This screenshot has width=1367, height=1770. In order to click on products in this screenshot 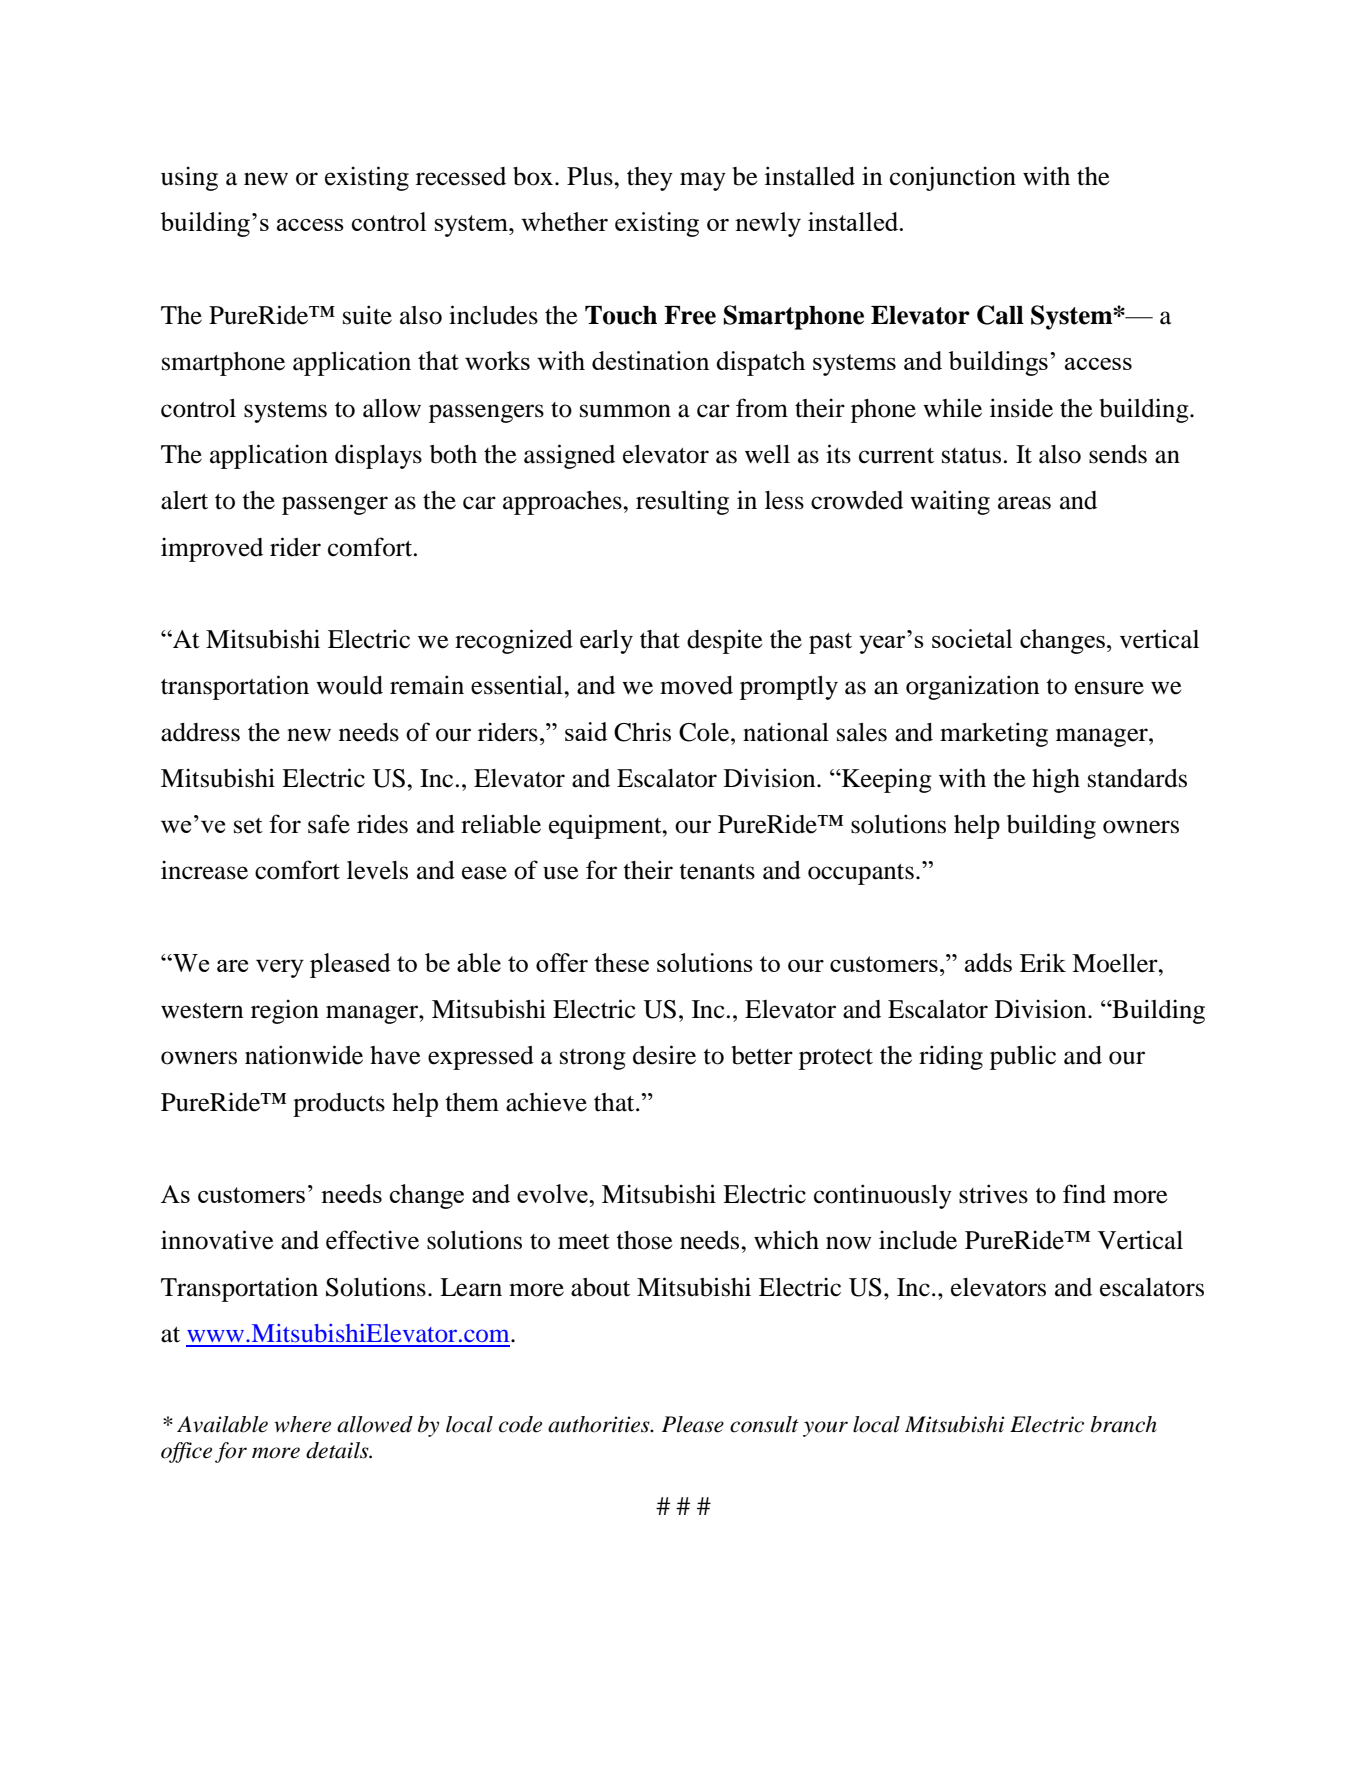, I will do `click(339, 1105)`.
